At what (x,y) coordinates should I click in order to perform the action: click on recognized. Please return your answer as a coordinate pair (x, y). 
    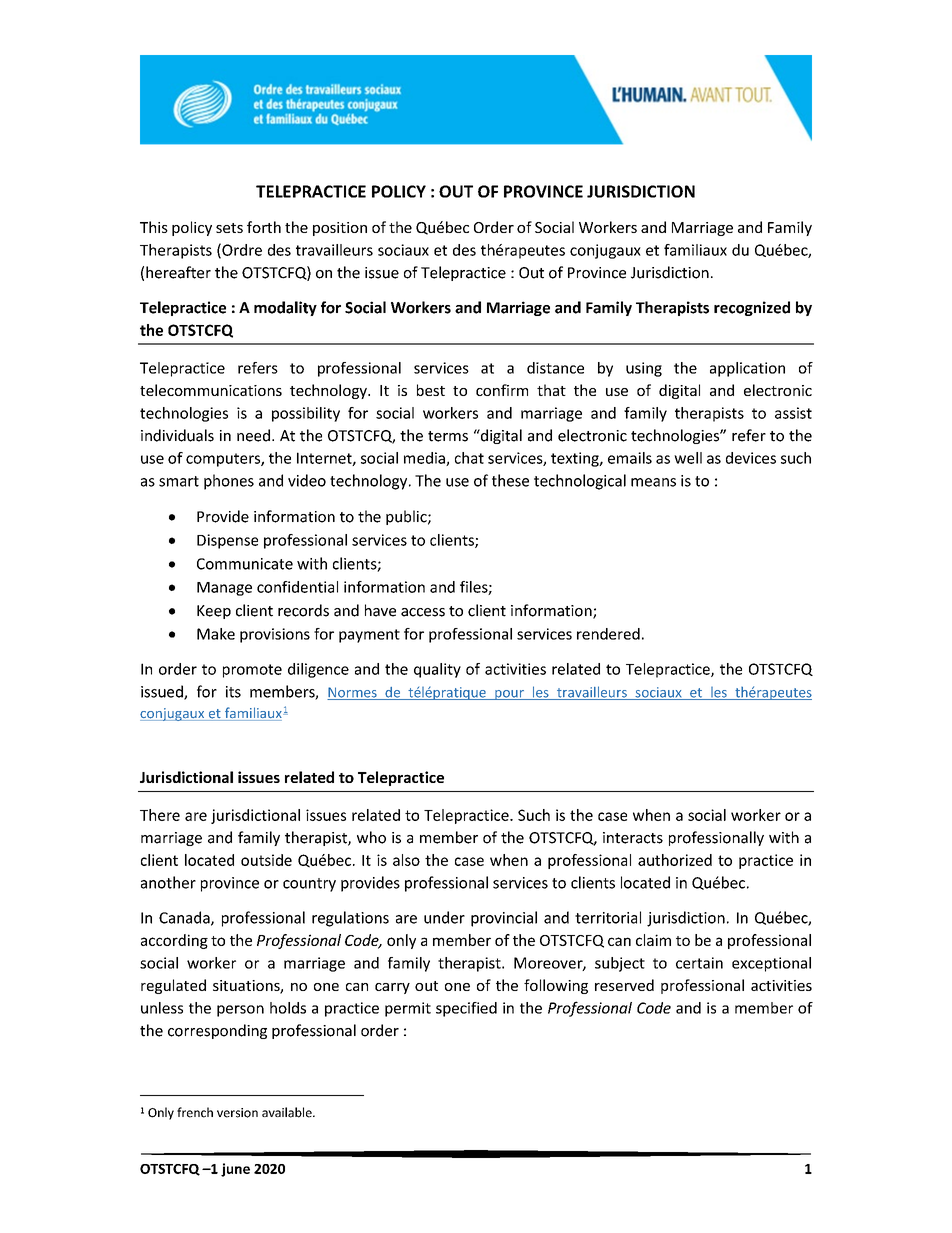
    Looking at the image, I should click on (752, 308).
